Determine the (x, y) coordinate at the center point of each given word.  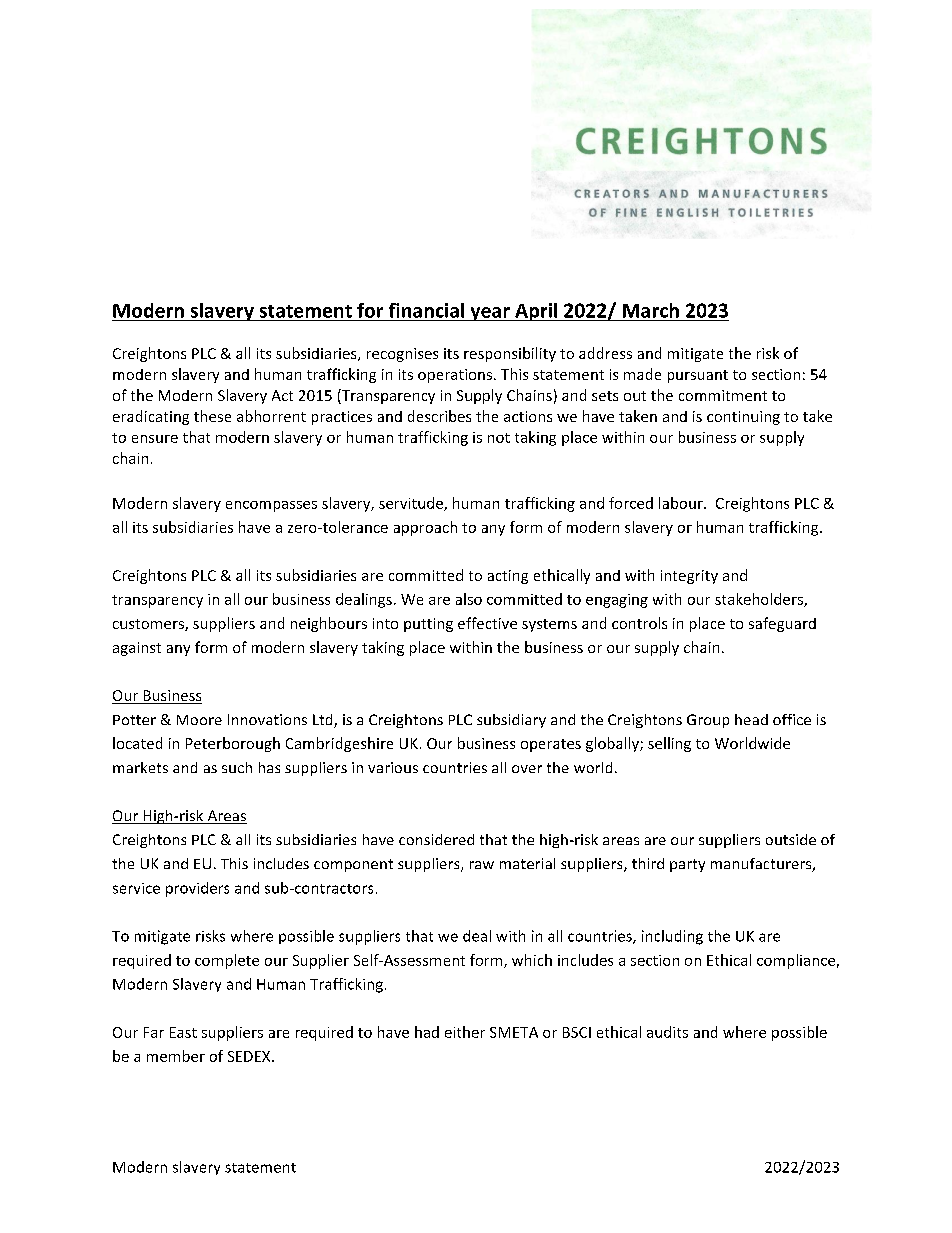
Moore (199, 720)
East (183, 1032)
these (212, 416)
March (651, 310)
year (490, 314)
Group (708, 721)
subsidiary (511, 721)
